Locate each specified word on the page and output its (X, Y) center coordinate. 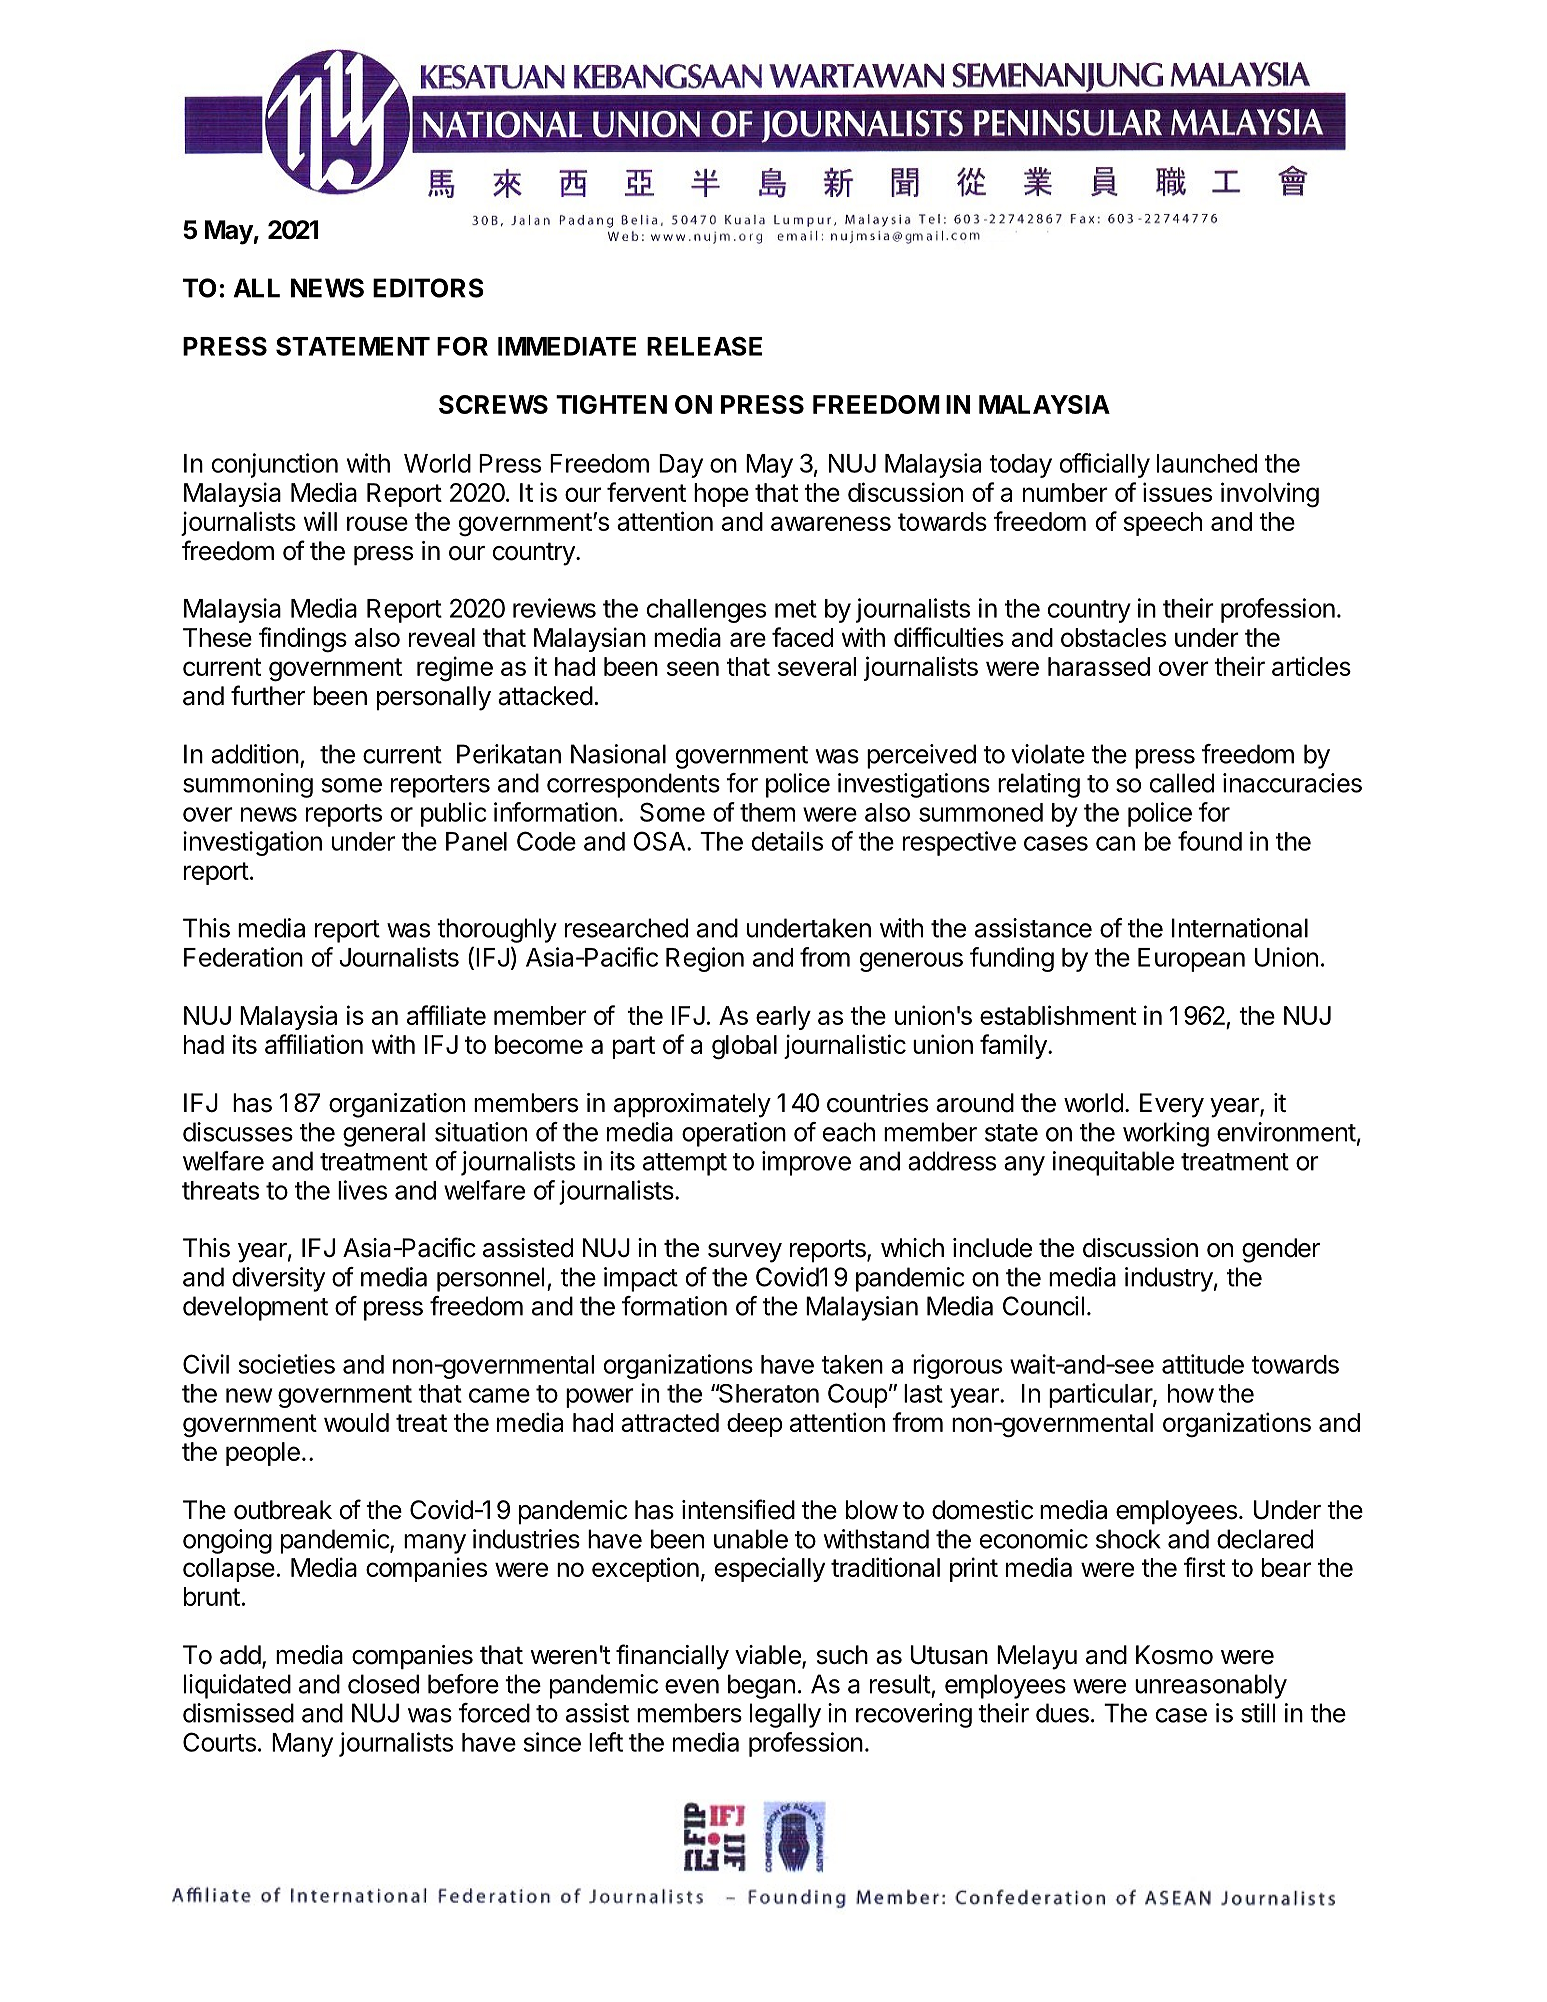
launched (1207, 463)
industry (1169, 1279)
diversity (278, 1279)
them (767, 812)
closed (383, 1684)
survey (745, 1253)
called (1182, 783)
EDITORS (428, 288)
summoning (248, 785)
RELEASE (704, 346)
